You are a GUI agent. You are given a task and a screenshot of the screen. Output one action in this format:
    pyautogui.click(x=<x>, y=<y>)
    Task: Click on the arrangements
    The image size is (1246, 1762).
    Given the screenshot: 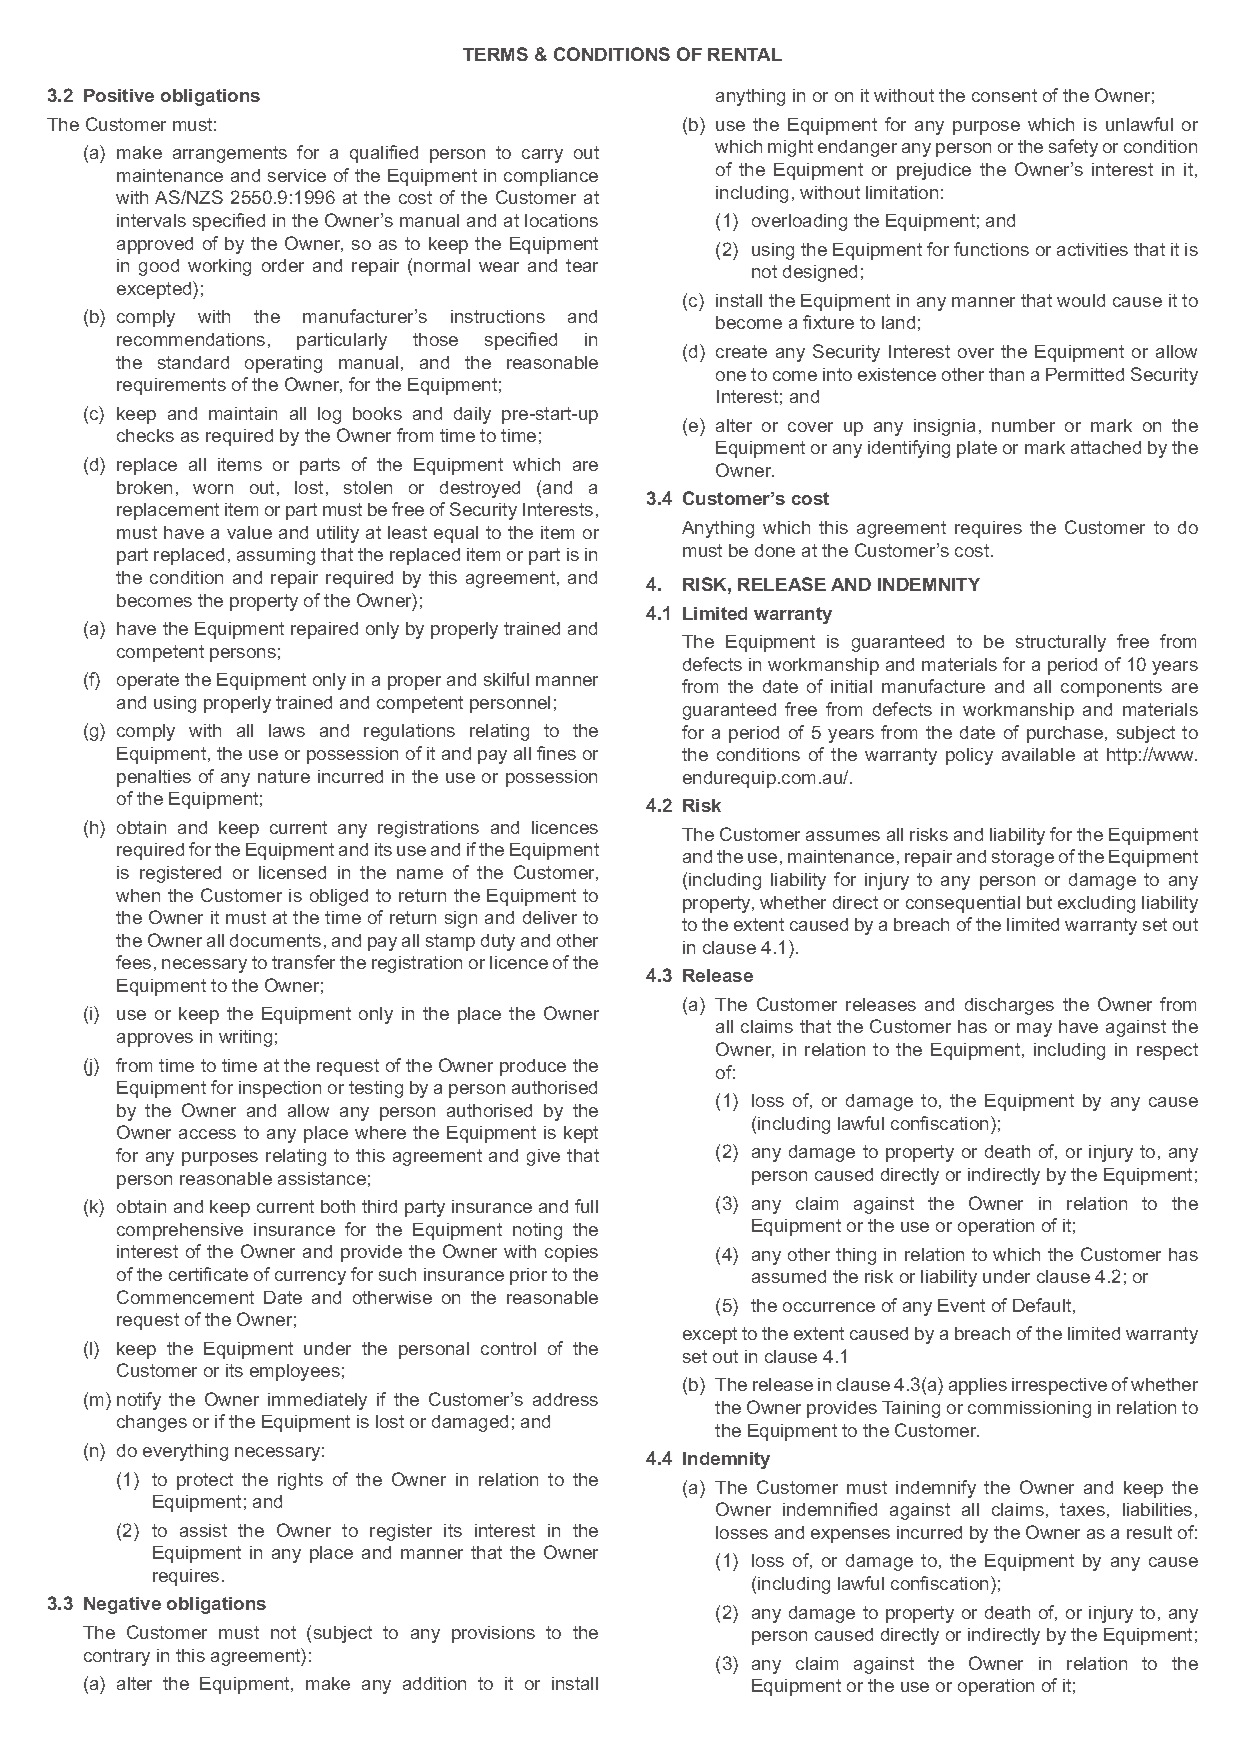 What is the action you would take?
    pyautogui.click(x=230, y=154)
